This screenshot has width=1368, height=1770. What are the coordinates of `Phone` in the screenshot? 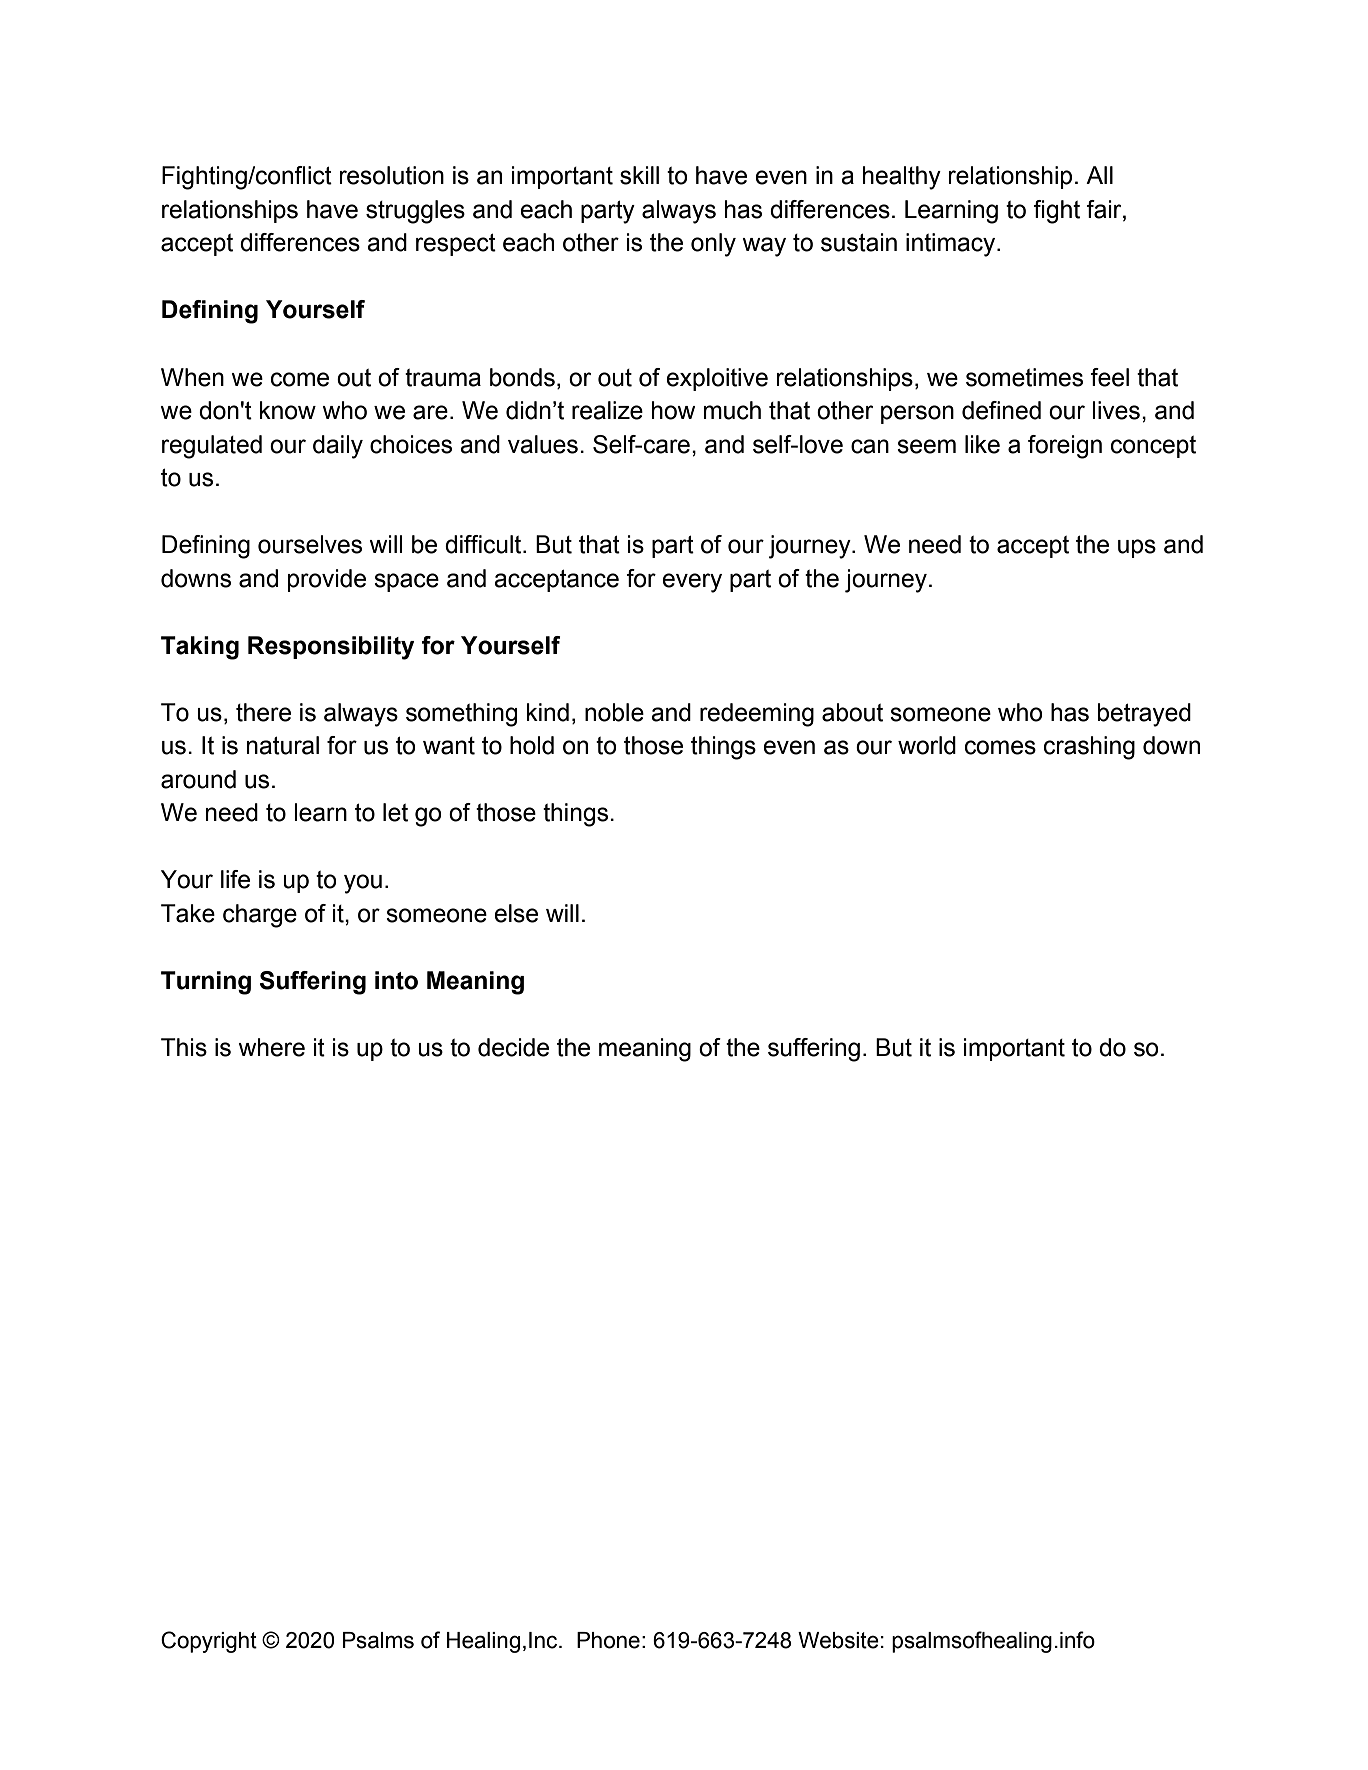 It's located at (608, 1640).
